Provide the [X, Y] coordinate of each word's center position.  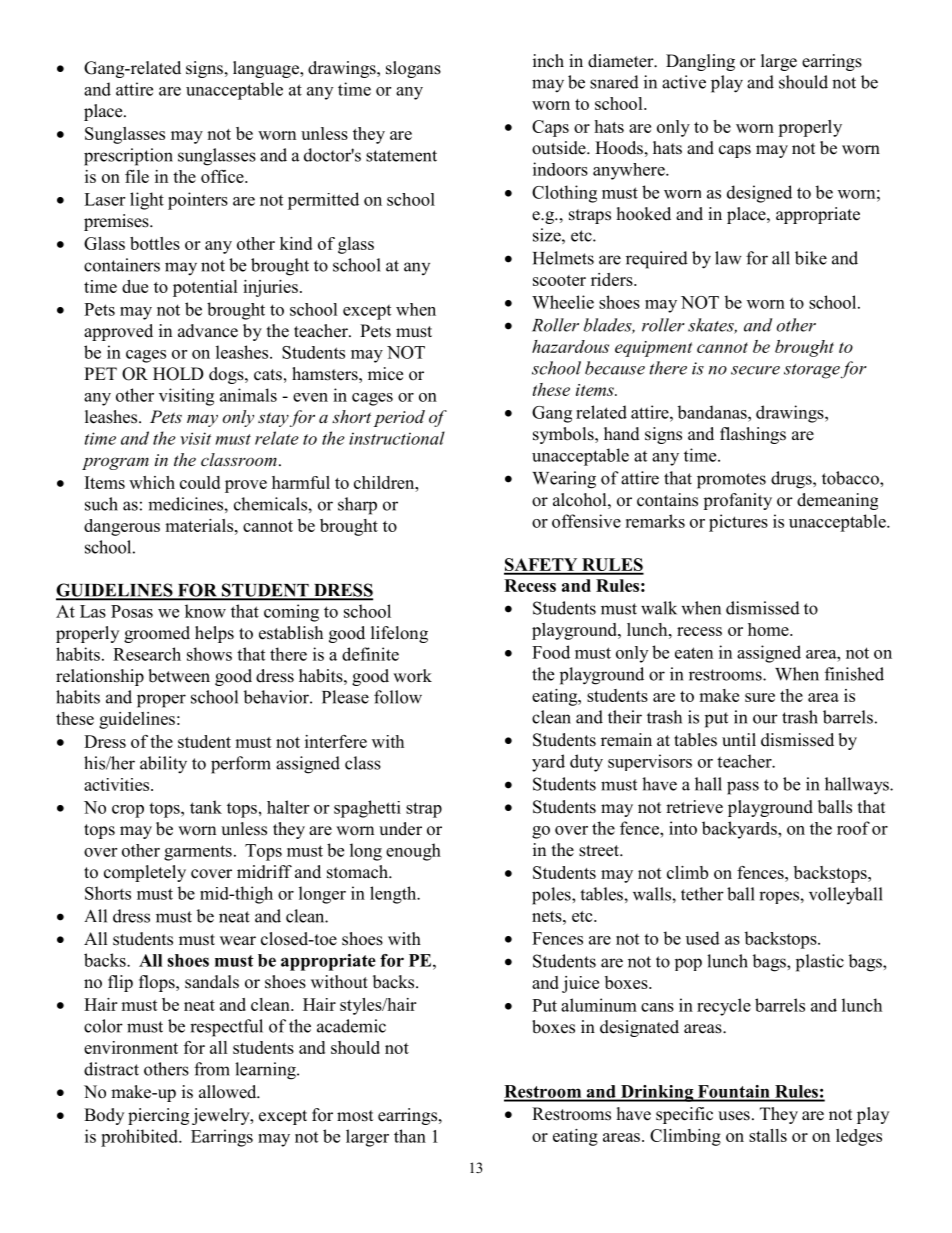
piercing [158, 1116]
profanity [737, 501]
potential [205, 288]
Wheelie [563, 302]
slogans [413, 69]
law [728, 258]
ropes [780, 897]
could [200, 482]
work [412, 676]
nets [548, 916]
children [385, 482]
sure [760, 697]
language [267, 69]
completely [145, 873]
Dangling [700, 62]
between [179, 676]
